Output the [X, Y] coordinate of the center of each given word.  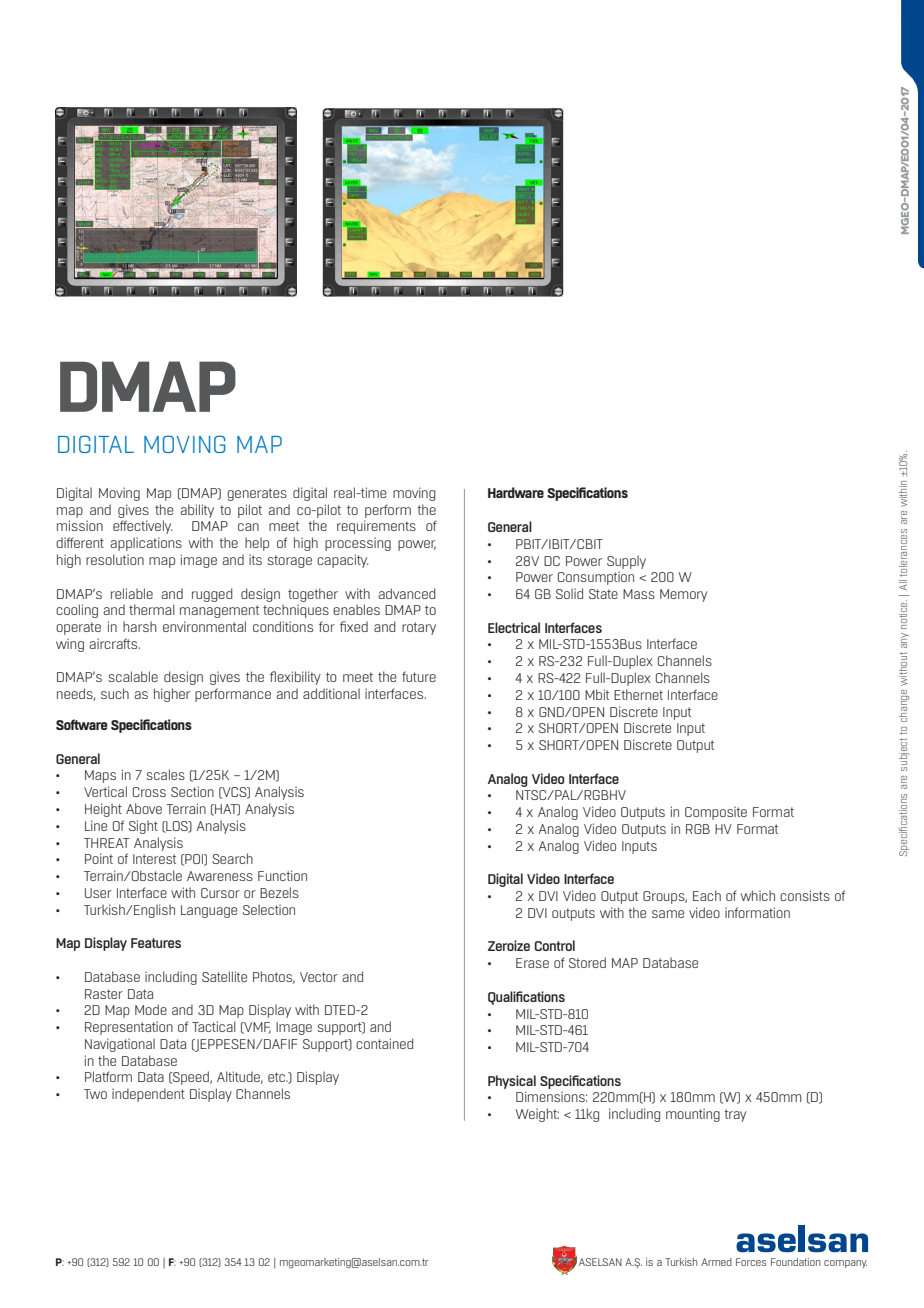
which [758, 895]
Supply [626, 562]
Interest [154, 859]
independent [148, 1095]
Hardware [516, 492]
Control [555, 945]
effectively [142, 527]
